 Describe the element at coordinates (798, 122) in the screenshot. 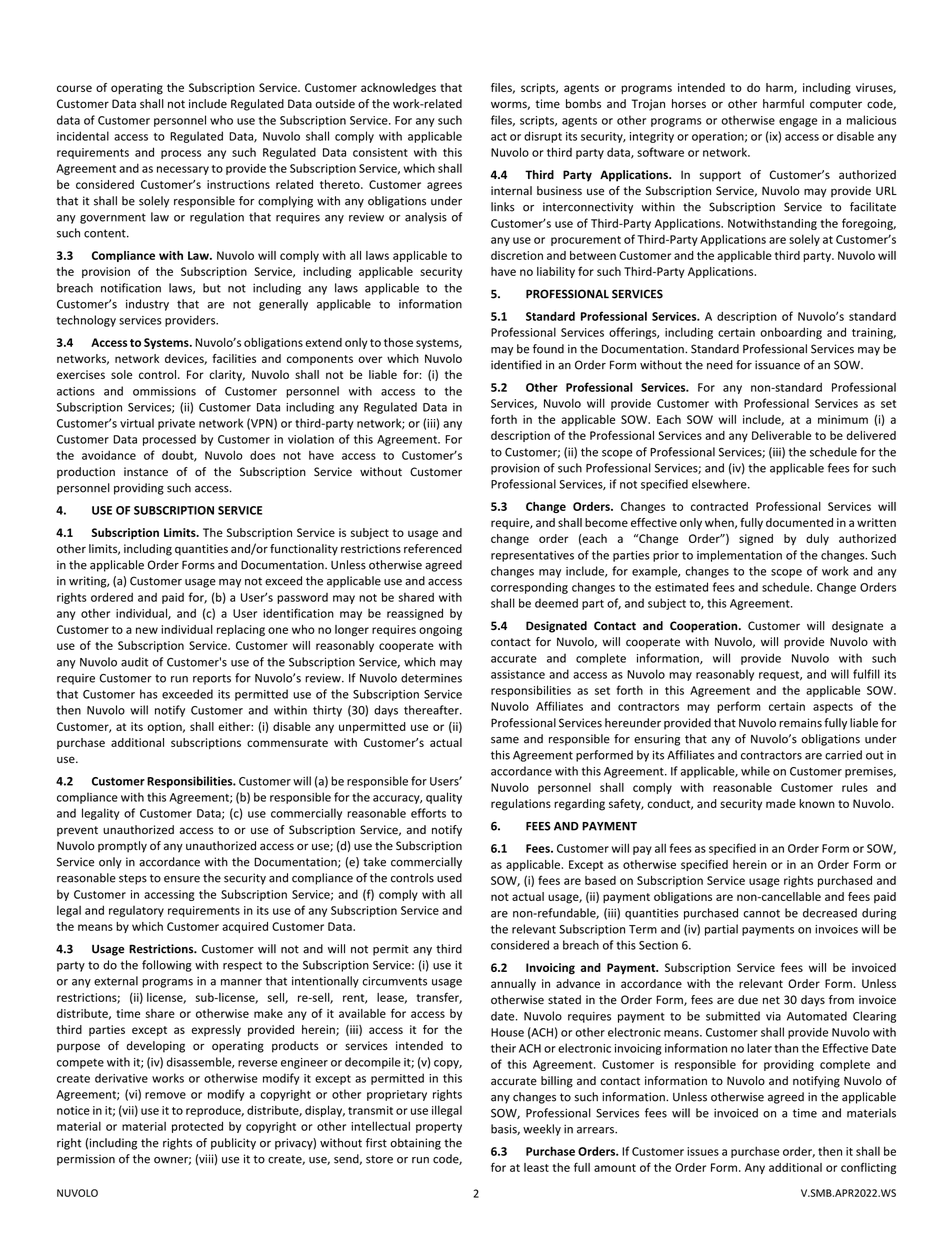

I see `engage` at that location.
